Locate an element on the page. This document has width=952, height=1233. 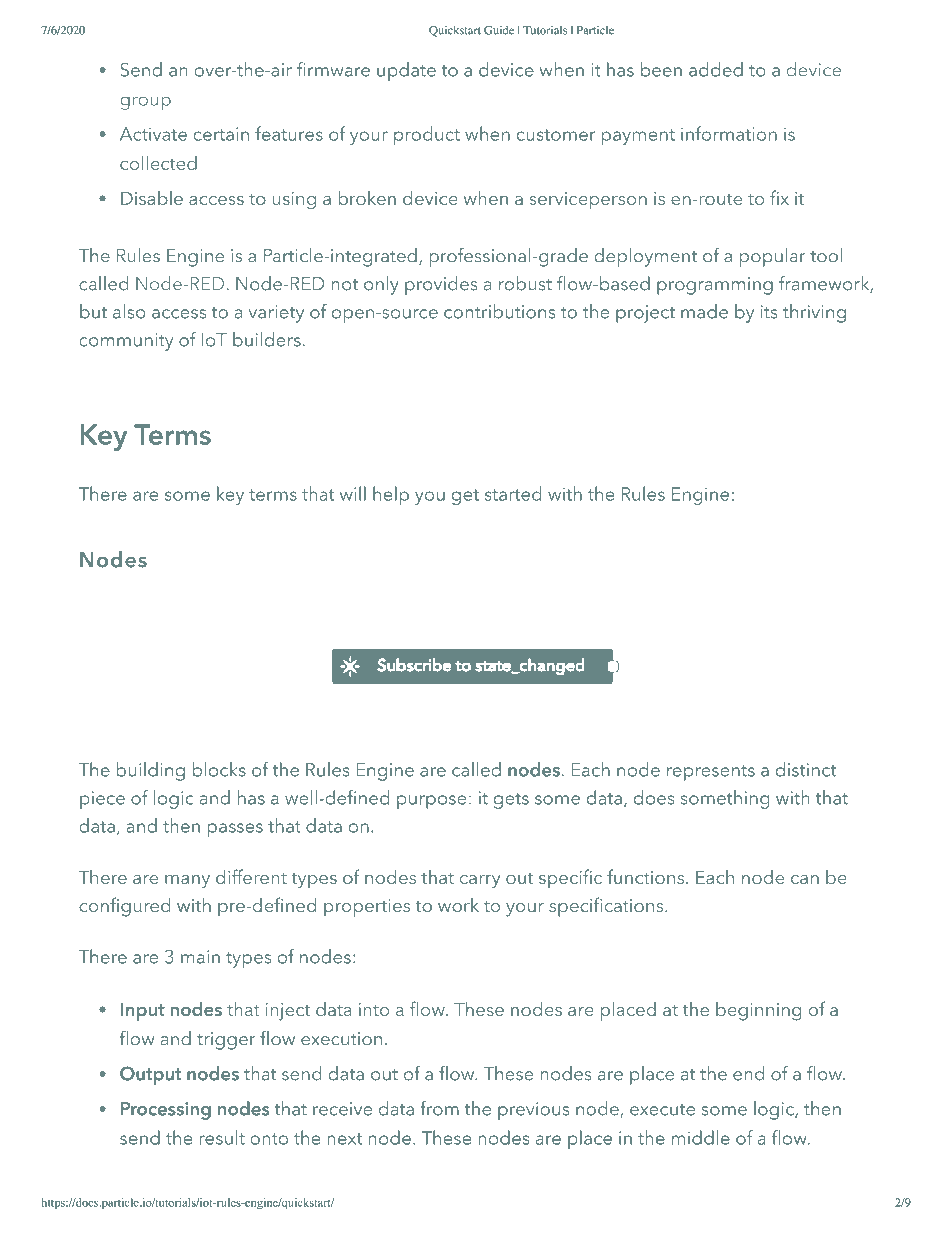
many is located at coordinates (187, 882).
